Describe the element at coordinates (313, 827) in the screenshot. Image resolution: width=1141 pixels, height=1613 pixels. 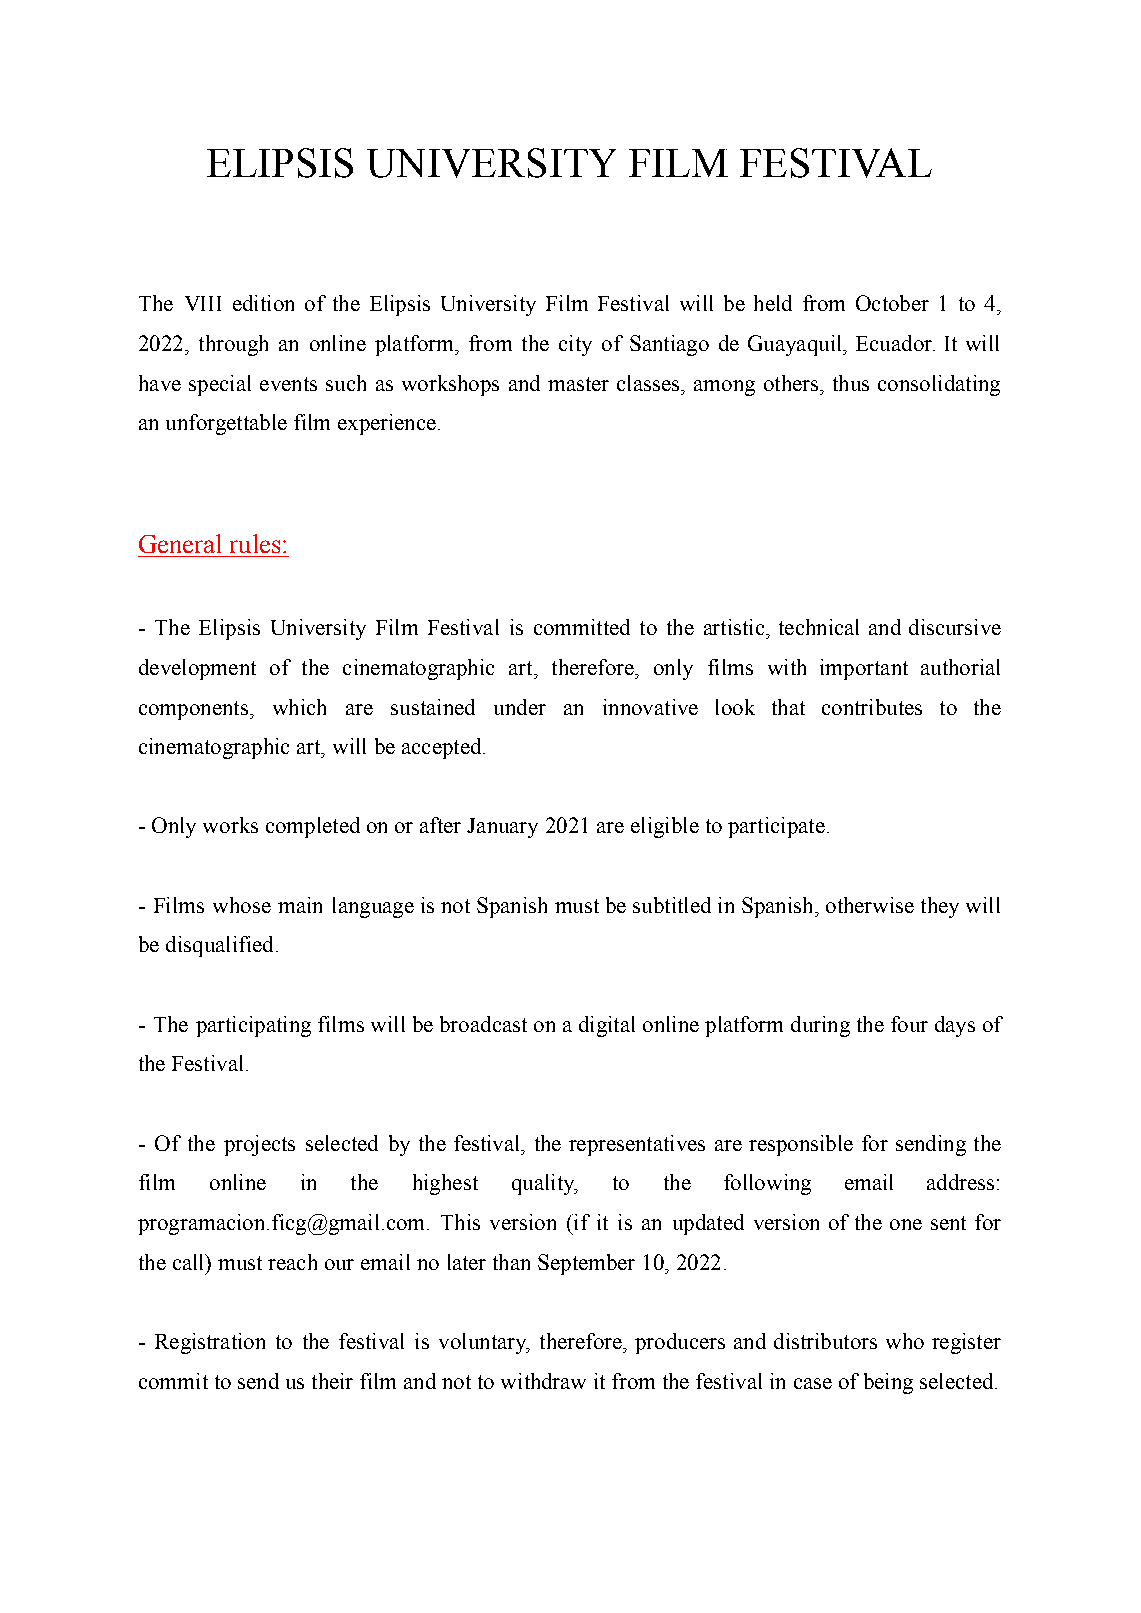
I see `completed` at that location.
